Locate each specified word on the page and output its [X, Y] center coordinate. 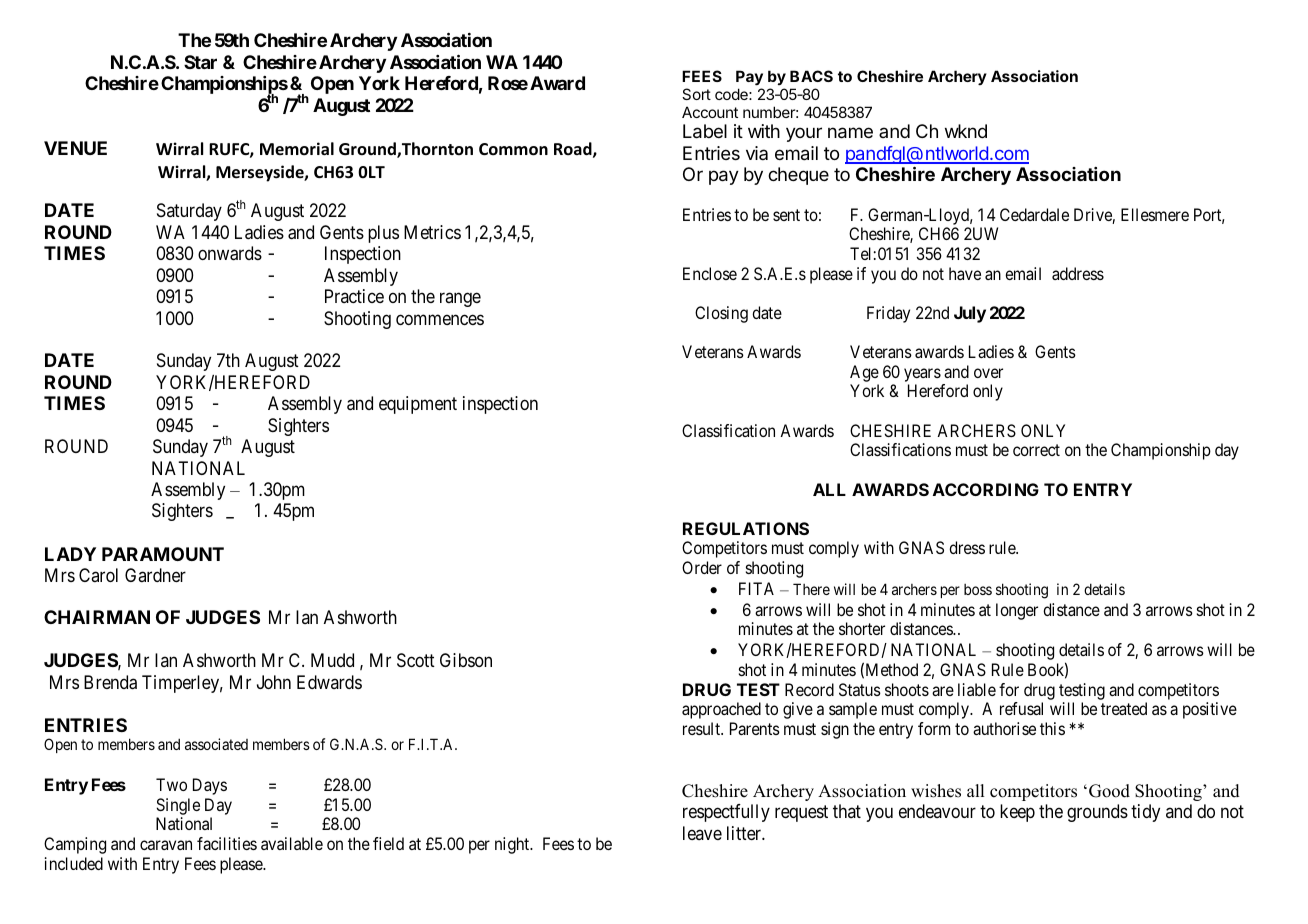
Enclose [710, 273]
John [274, 682]
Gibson [466, 660]
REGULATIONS [746, 528]
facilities [227, 843]
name [850, 133]
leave [702, 833]
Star [200, 62]
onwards [230, 253]
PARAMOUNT [163, 554]
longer [1017, 611]
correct [1036, 450]
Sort [696, 94]
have [965, 273]
